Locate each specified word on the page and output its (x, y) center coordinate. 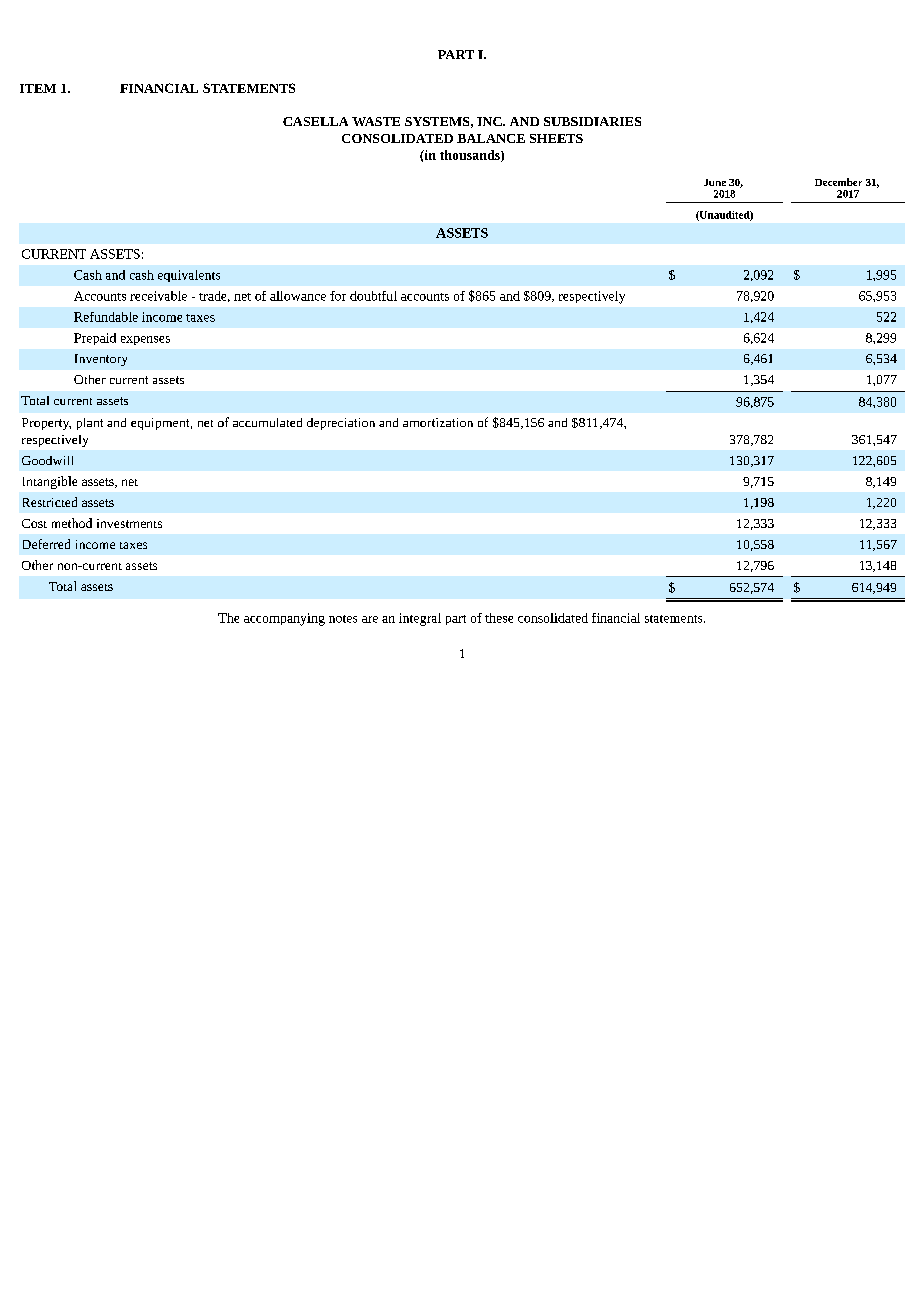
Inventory (101, 360)
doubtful (373, 296)
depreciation (341, 424)
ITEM (38, 88)
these (499, 618)
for (338, 296)
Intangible (50, 482)
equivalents (189, 276)
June (715, 182)
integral (420, 619)
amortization (438, 422)
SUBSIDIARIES (592, 121)
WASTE (376, 121)
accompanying (284, 619)
